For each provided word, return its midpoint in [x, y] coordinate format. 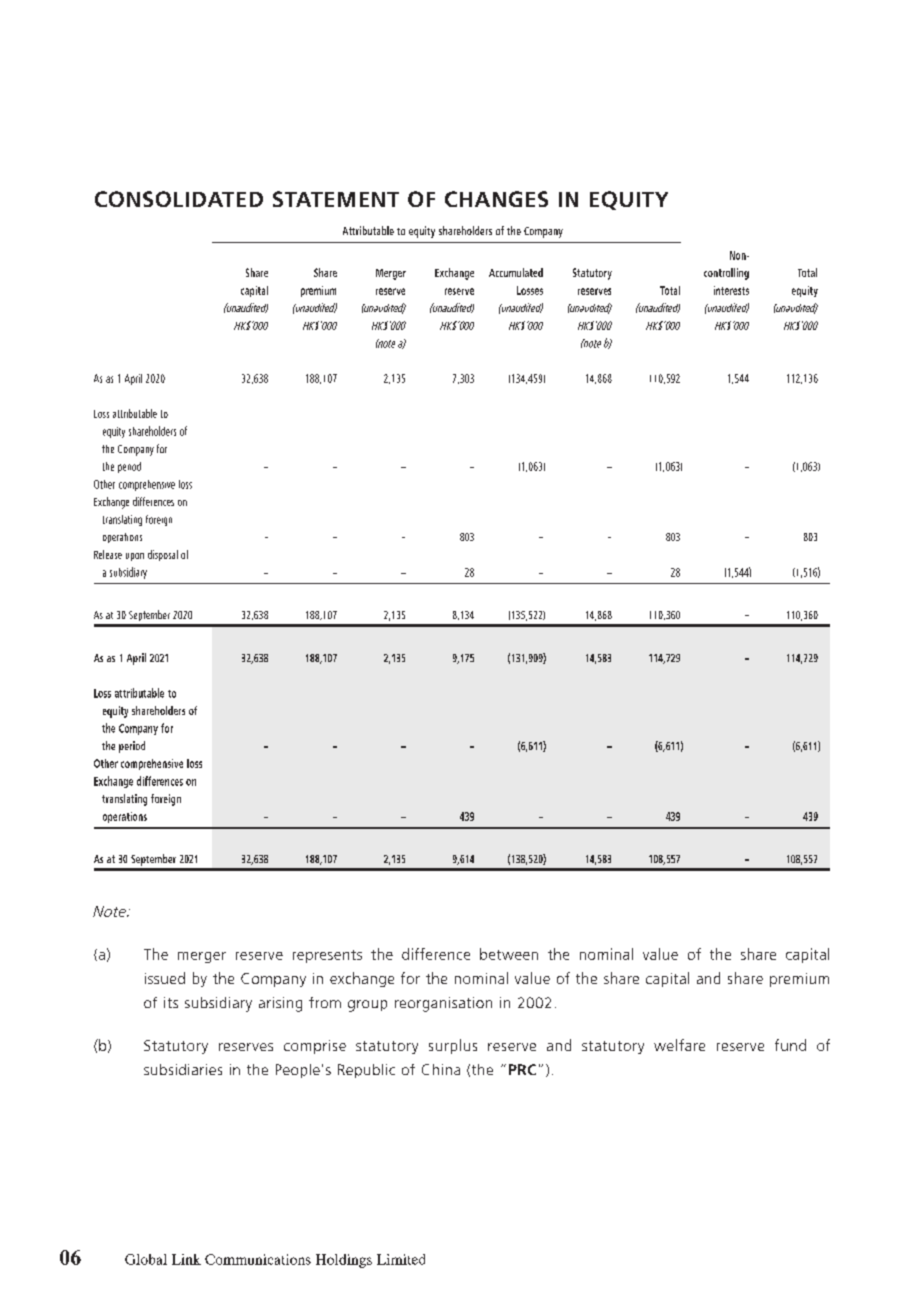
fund [790, 1045]
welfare [679, 1045]
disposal [163, 555]
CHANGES [496, 199]
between [509, 954]
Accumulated [516, 272]
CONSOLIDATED [179, 199]
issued [165, 978]
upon [135, 557]
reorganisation [443, 1004]
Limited [401, 1259]
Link [186, 1259]
